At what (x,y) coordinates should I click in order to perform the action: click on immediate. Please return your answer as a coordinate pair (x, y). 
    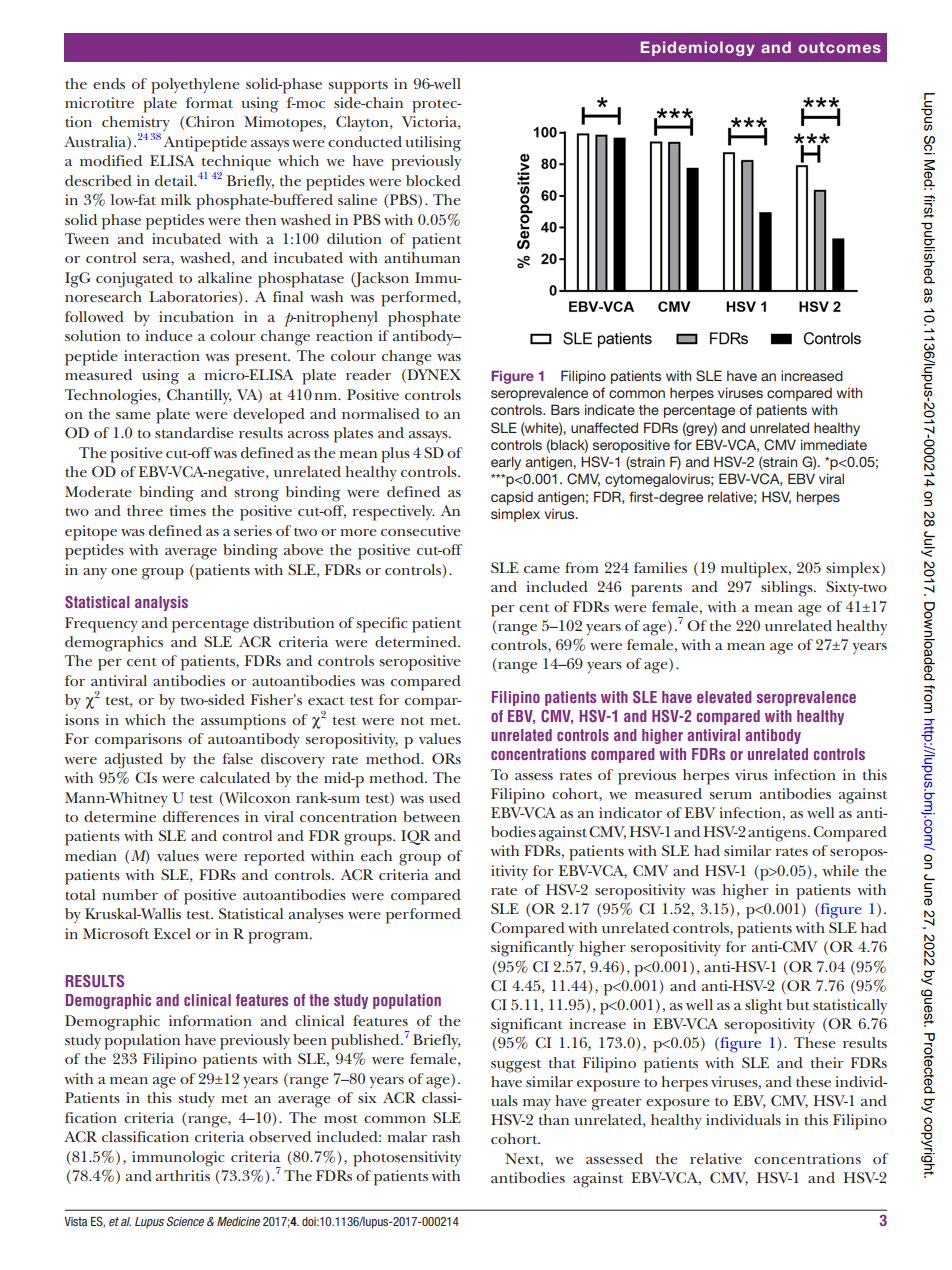
    Looking at the image, I should click on (834, 444).
